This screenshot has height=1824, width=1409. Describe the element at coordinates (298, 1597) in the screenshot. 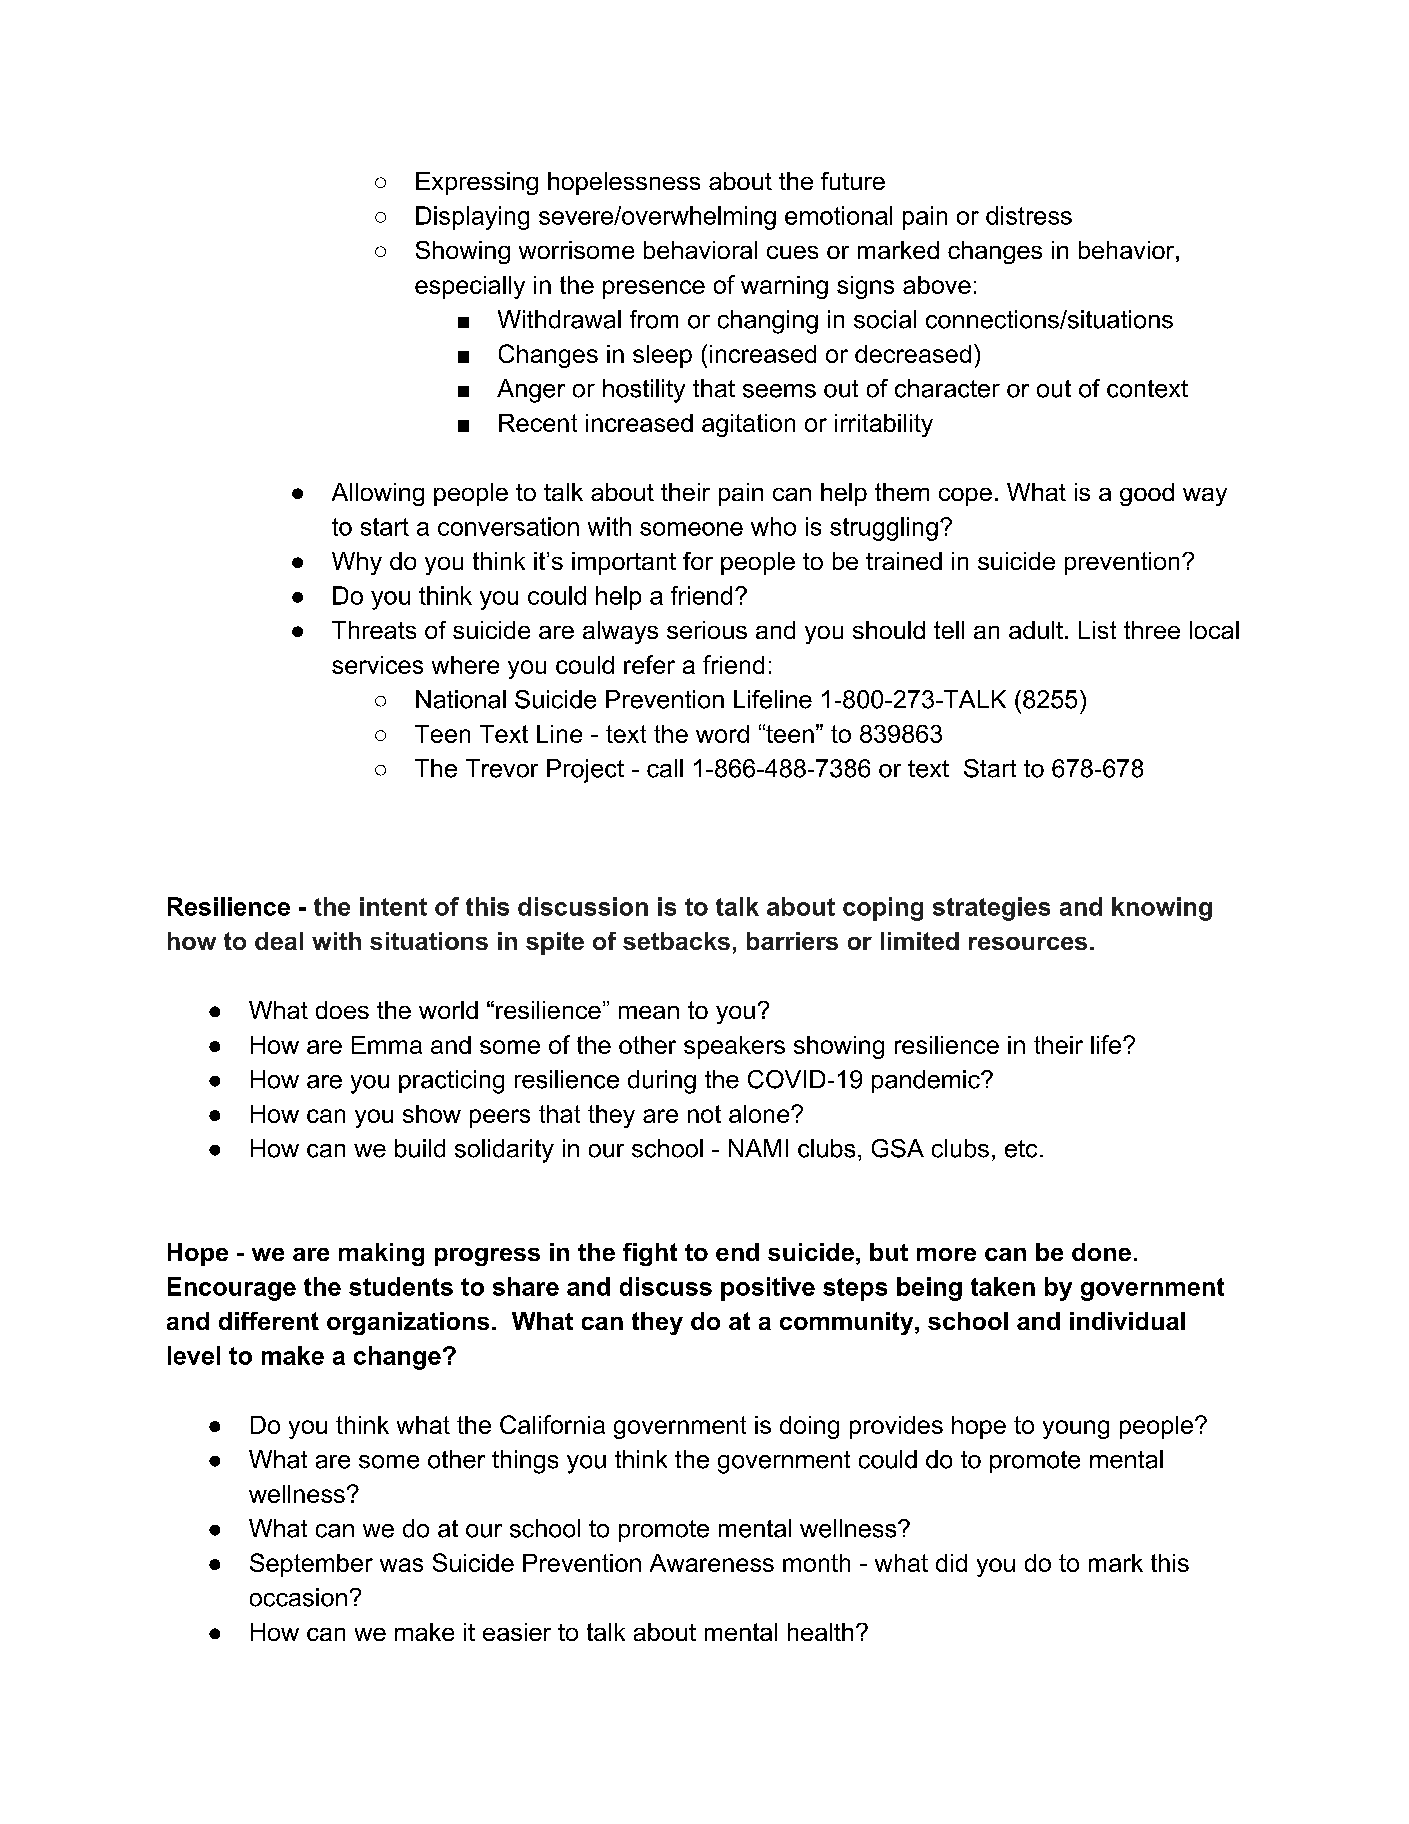

I see `occasion` at that location.
